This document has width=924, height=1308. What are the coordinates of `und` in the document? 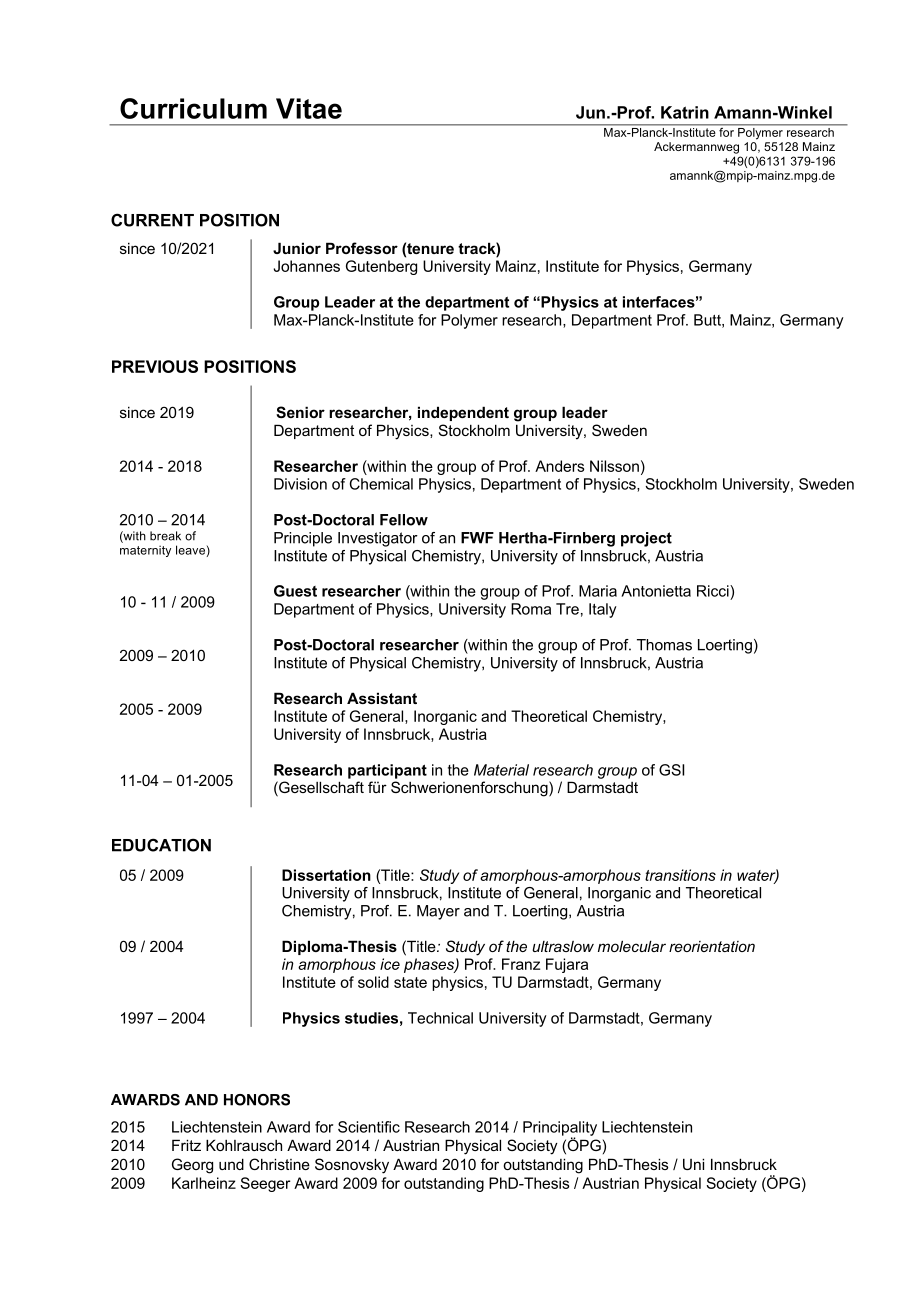 It's located at (231, 1164).
